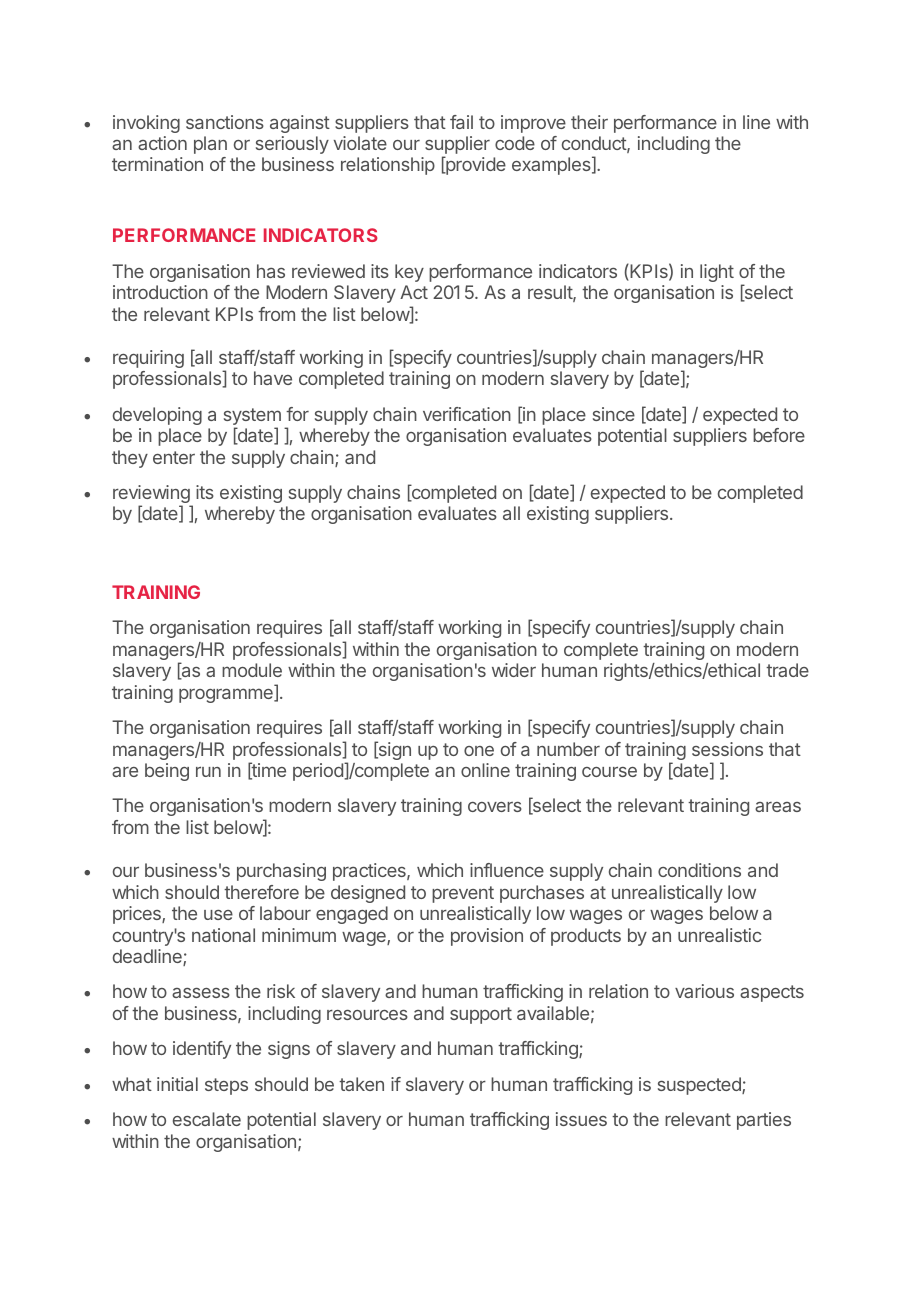 This page has width=924, height=1308. Describe the element at coordinates (261, 892) in the page. I see `therefore` at that location.
